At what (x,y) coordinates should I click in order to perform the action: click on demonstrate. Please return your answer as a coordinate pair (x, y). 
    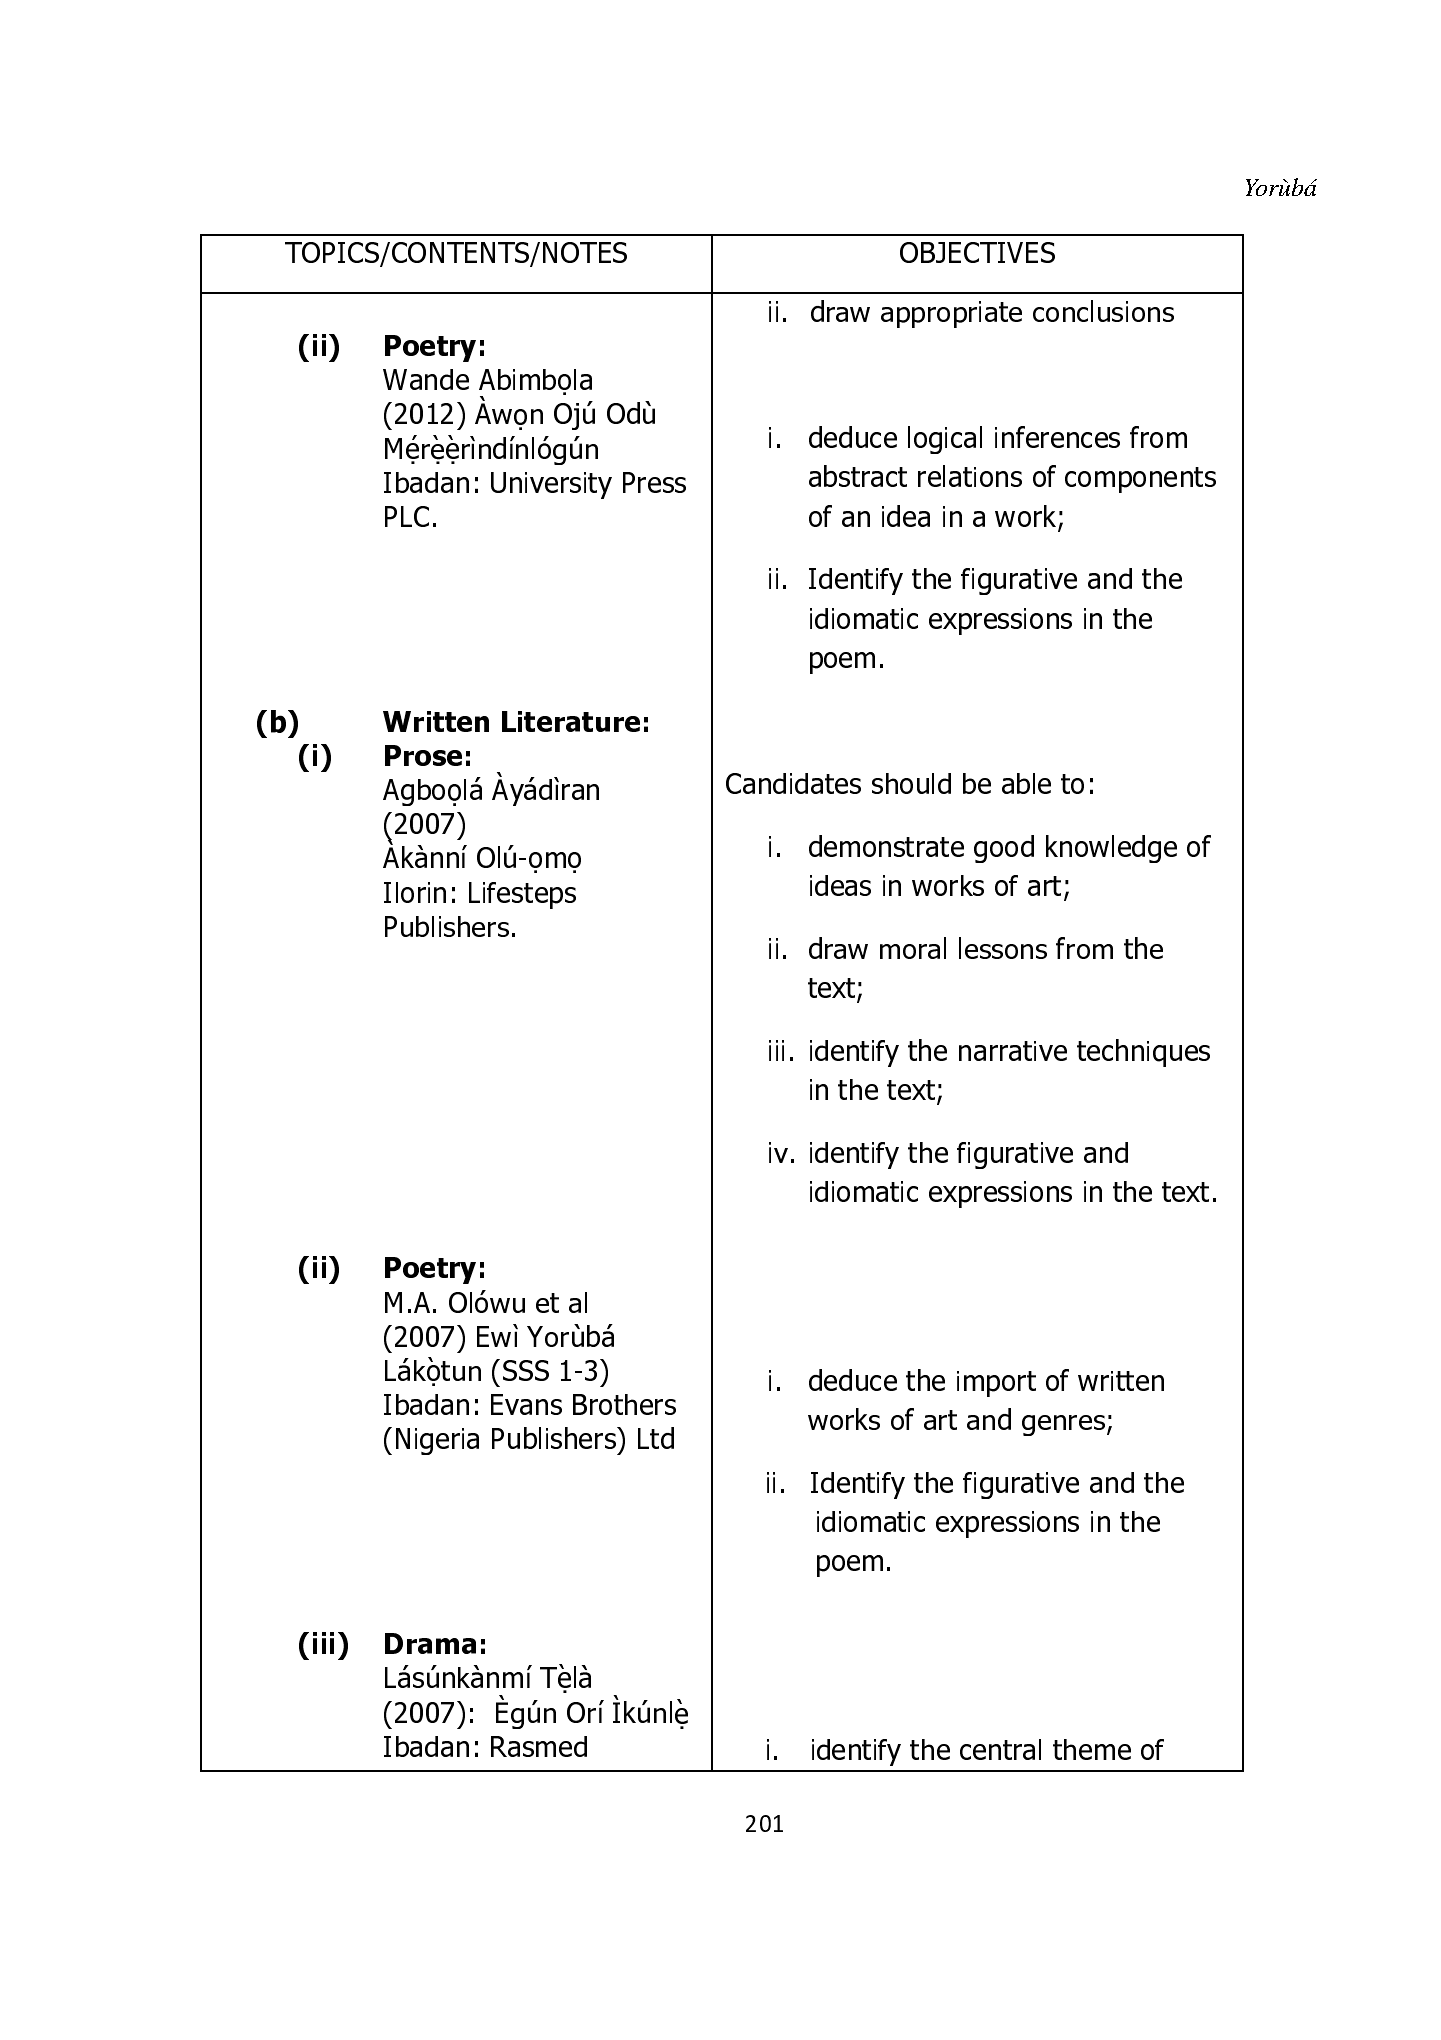
    Looking at the image, I should click on (886, 846).
